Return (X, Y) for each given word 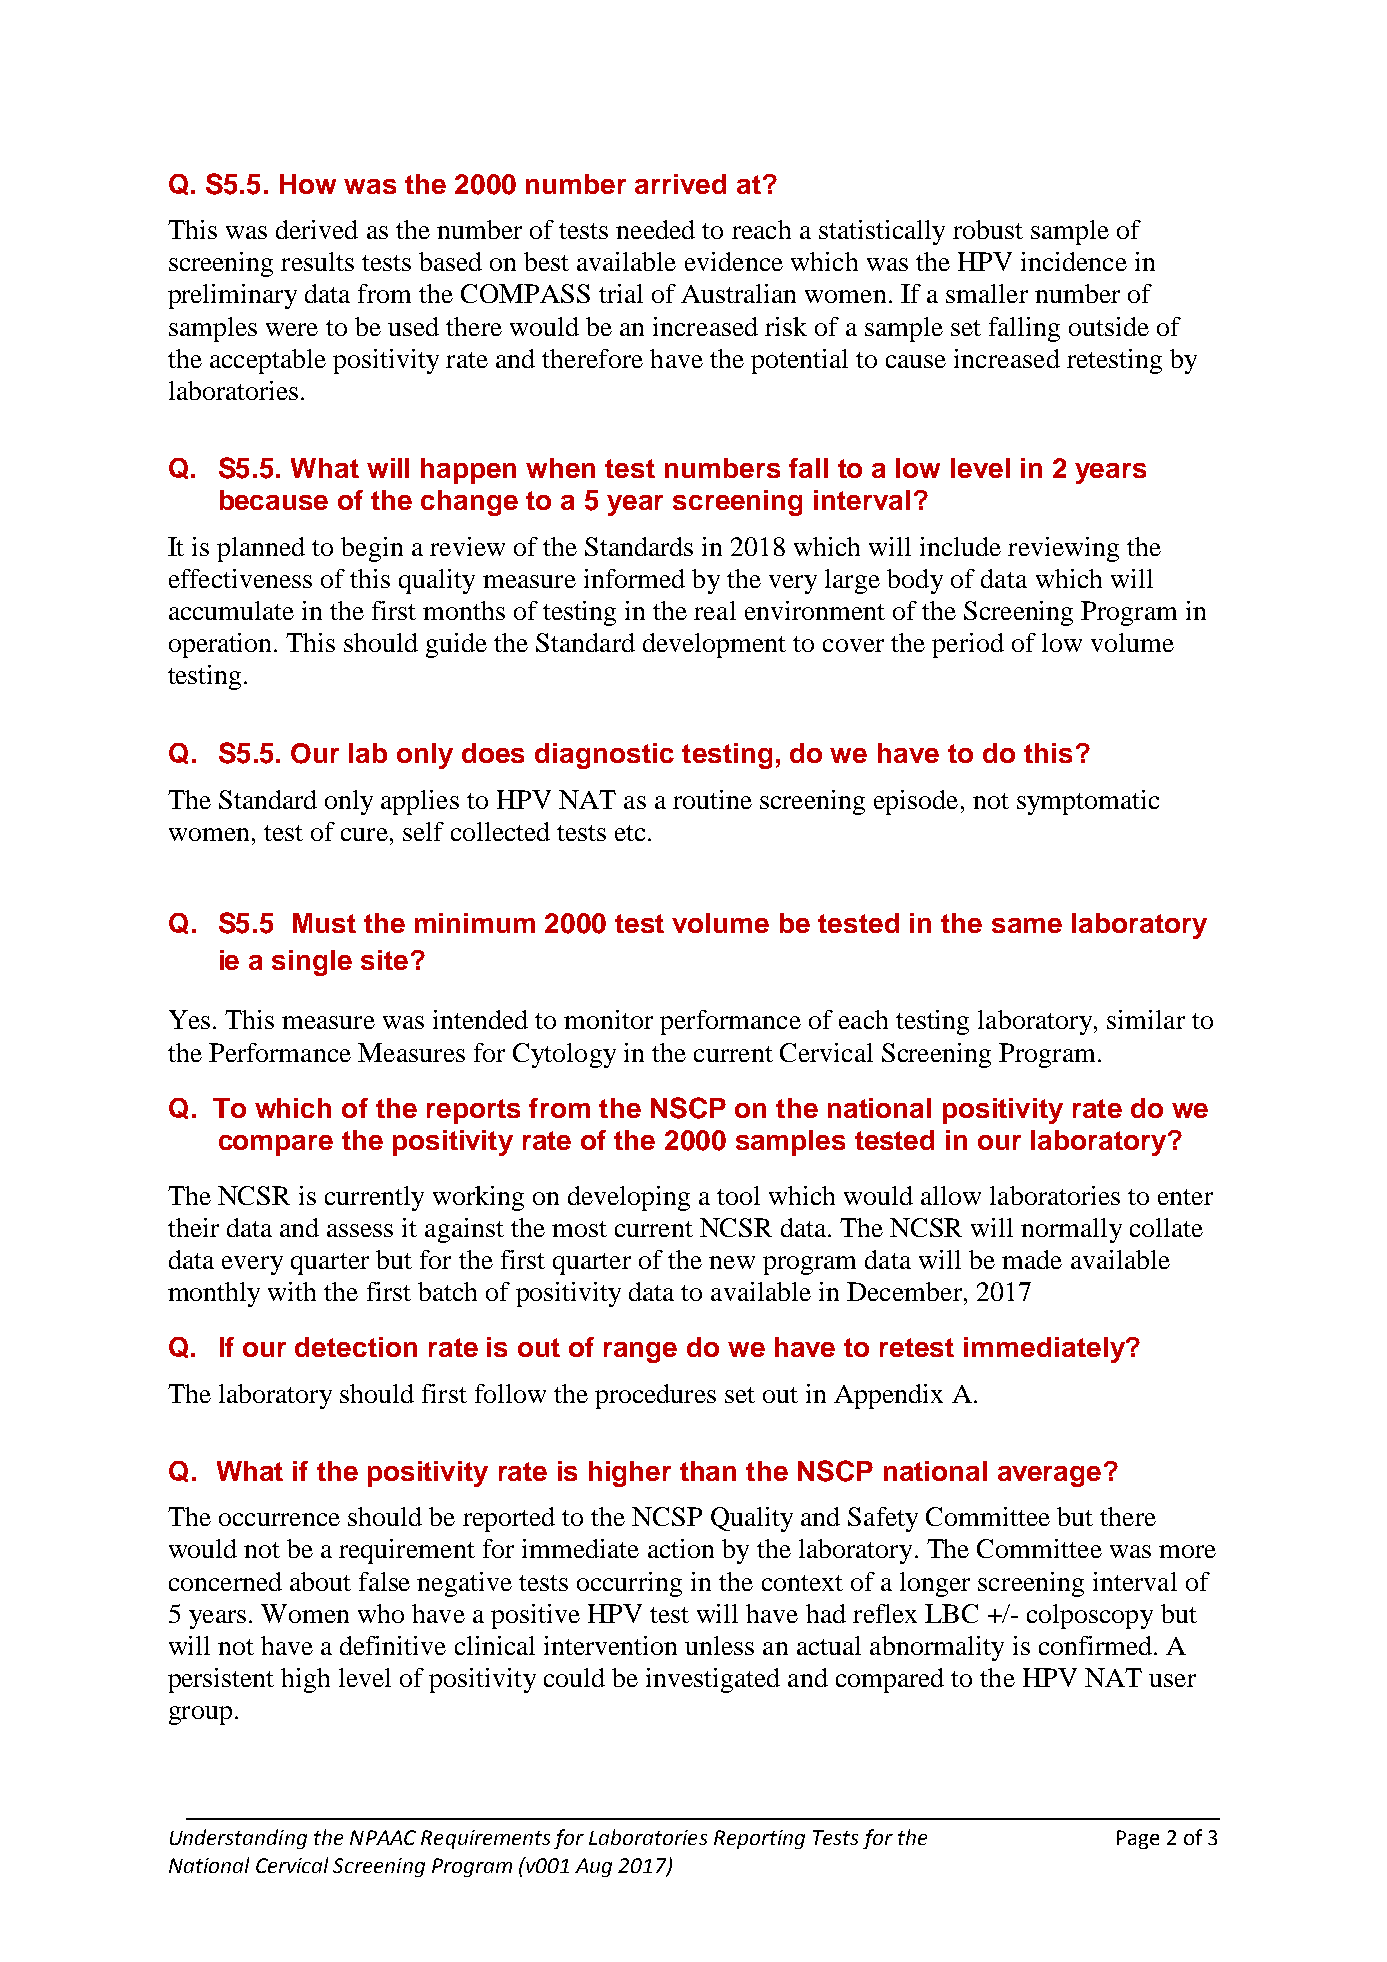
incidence (1074, 261)
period (968, 645)
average (1049, 1476)
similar (1146, 1019)
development (714, 645)
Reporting (759, 1839)
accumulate (231, 610)
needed (655, 229)
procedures (655, 1396)
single (312, 963)
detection (356, 1347)
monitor (608, 1019)
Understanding (238, 1839)
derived (317, 229)
